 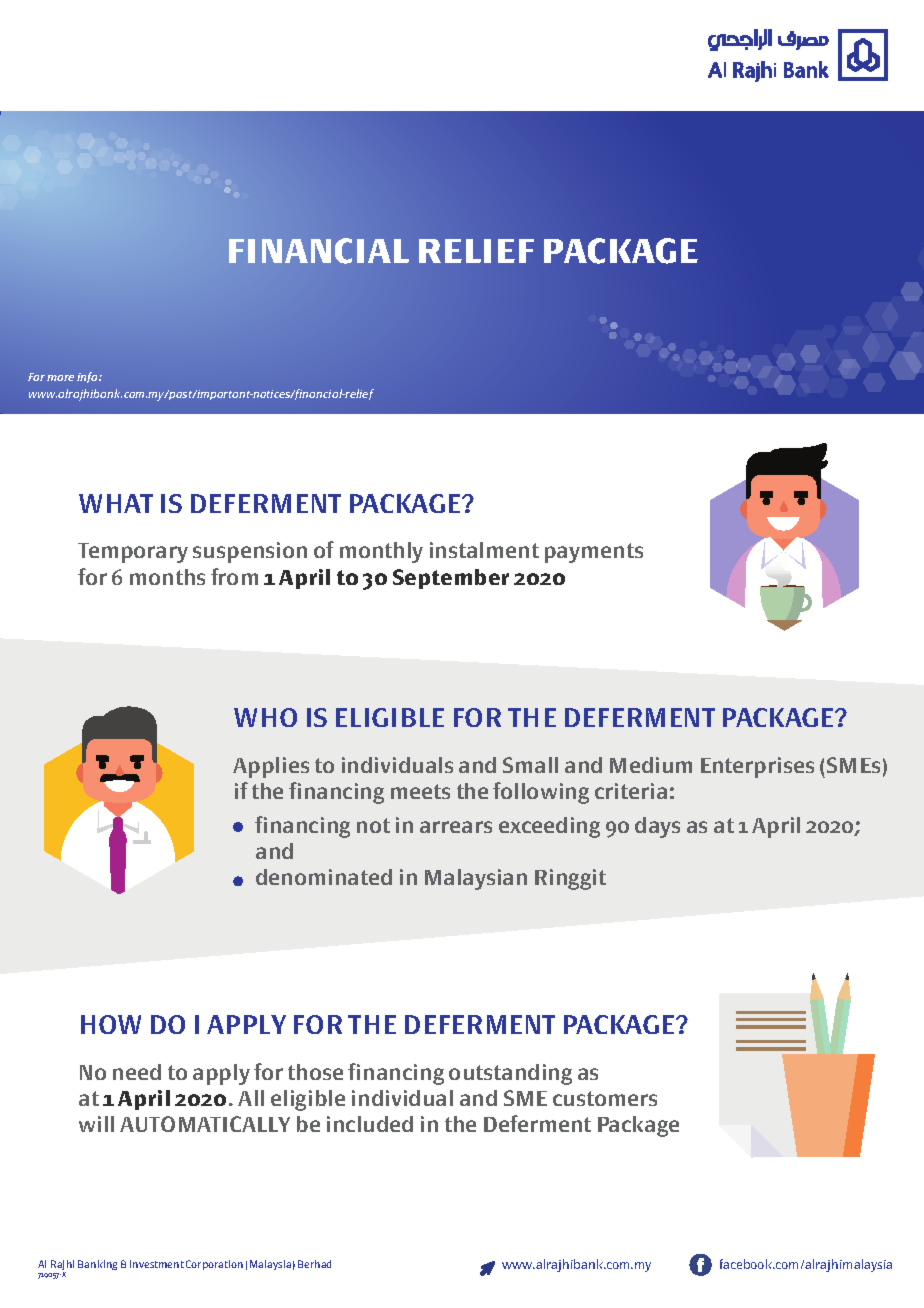 What do you see at coordinates (167, 577) in the page?
I see `months` at bounding box center [167, 577].
